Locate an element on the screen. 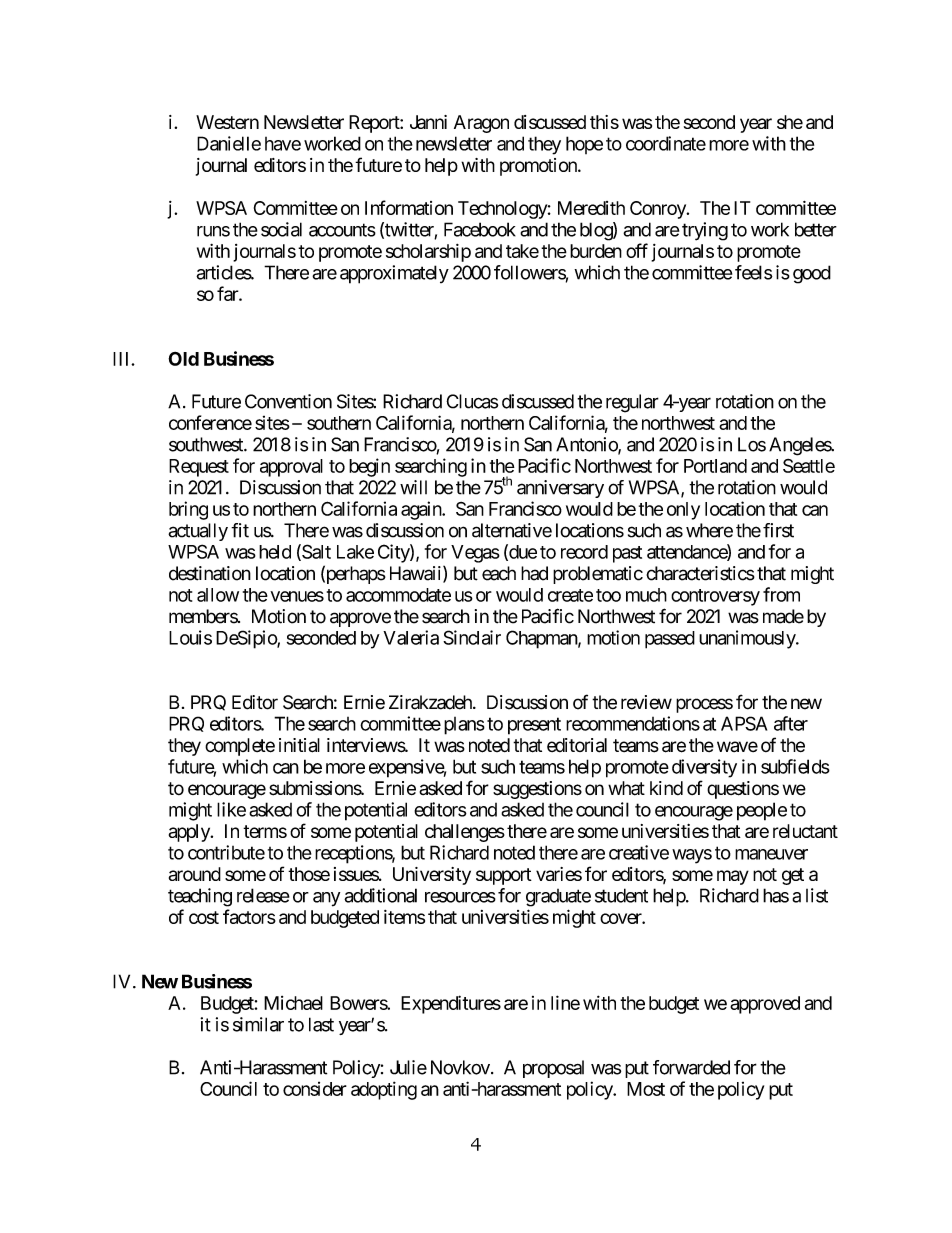  fit is located at coordinates (240, 530).
